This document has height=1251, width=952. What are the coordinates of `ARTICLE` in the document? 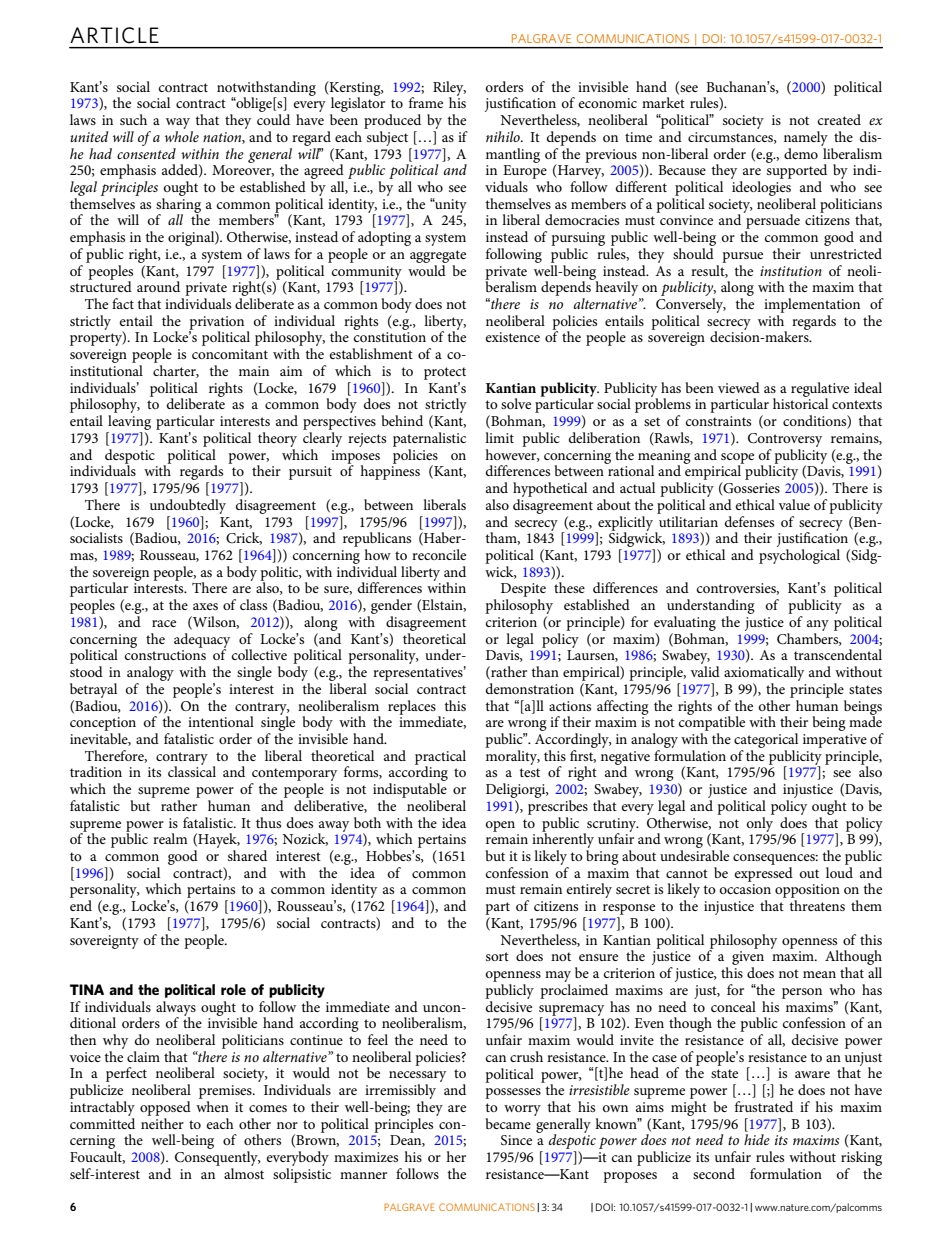 It's located at (114, 35).
